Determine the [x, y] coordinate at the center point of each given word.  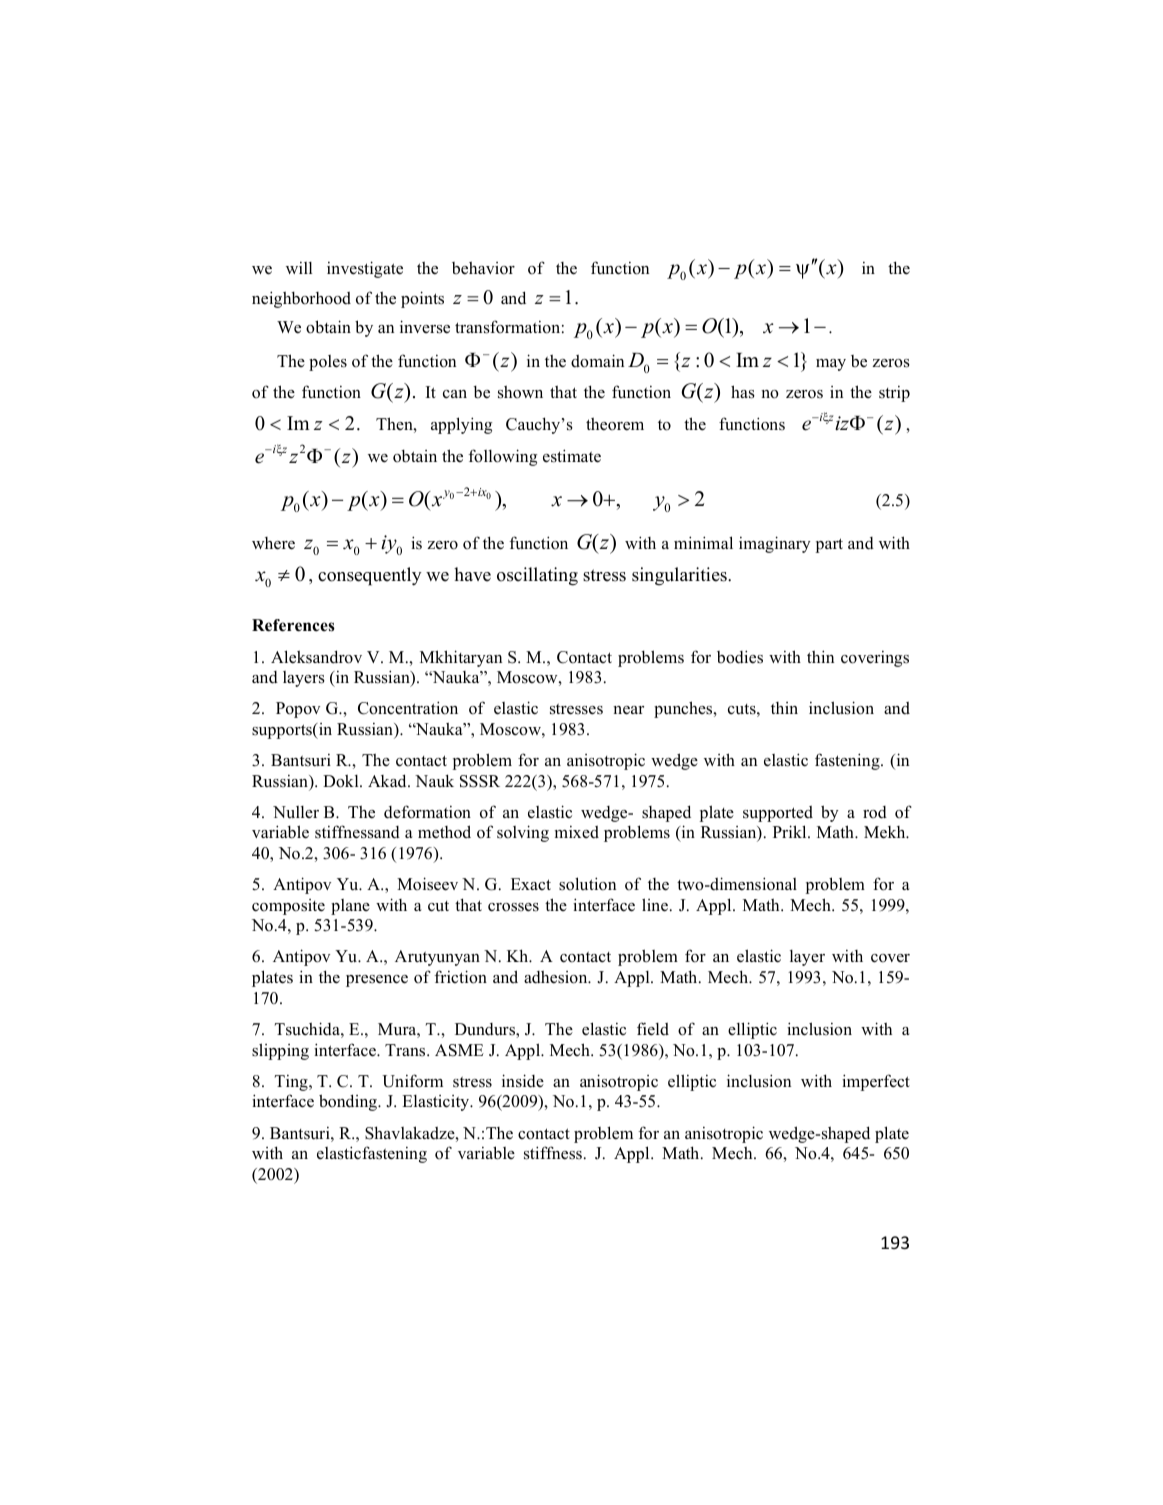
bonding [349, 1102]
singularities [680, 576]
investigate [365, 269]
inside [523, 1081]
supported [778, 814]
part [829, 545]
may [831, 365]
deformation [427, 812]
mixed [577, 832]
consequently [370, 576]
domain [597, 361]
